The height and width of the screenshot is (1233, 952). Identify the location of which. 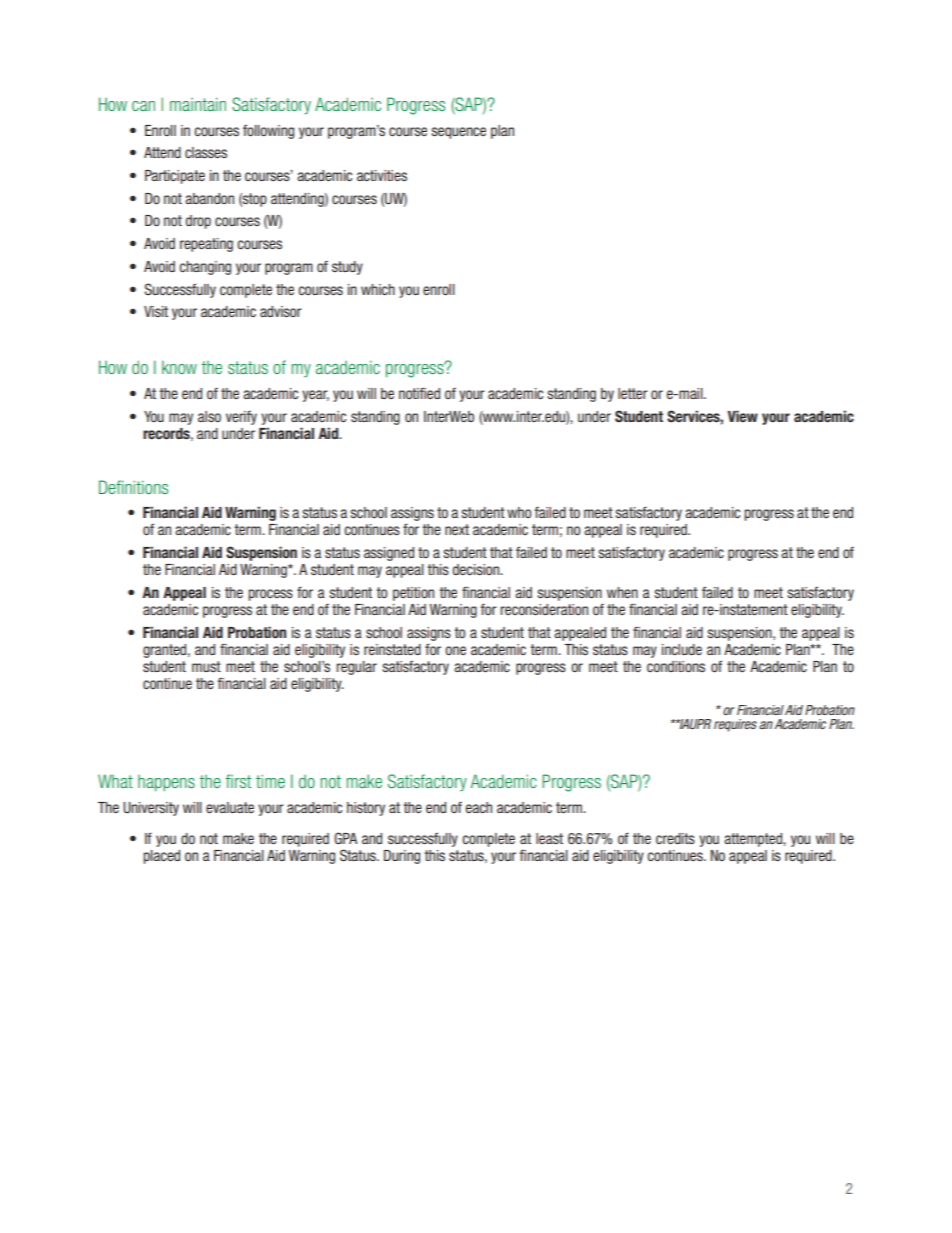
(378, 289).
